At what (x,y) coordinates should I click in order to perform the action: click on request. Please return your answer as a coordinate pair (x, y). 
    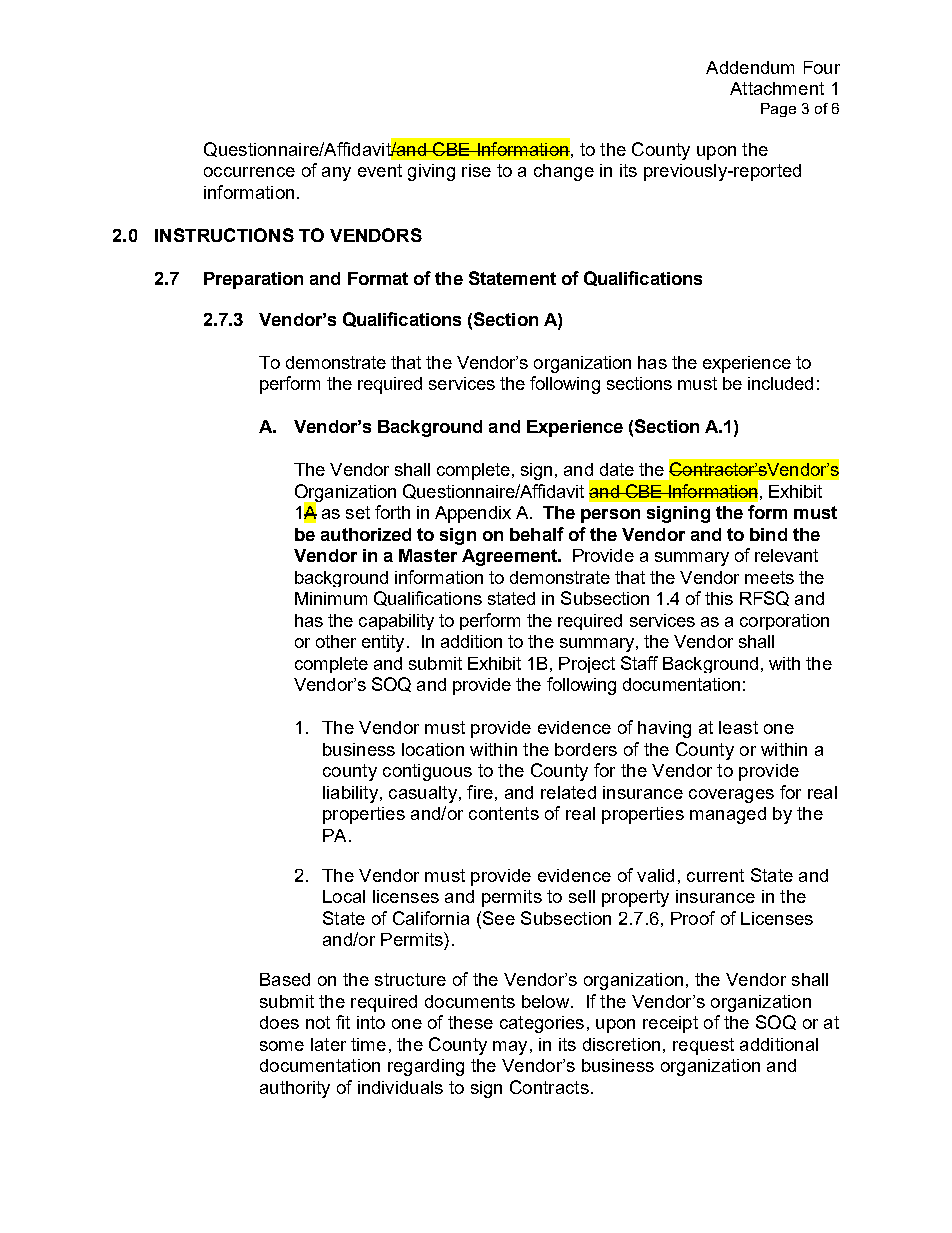
    Looking at the image, I should click on (703, 1046).
